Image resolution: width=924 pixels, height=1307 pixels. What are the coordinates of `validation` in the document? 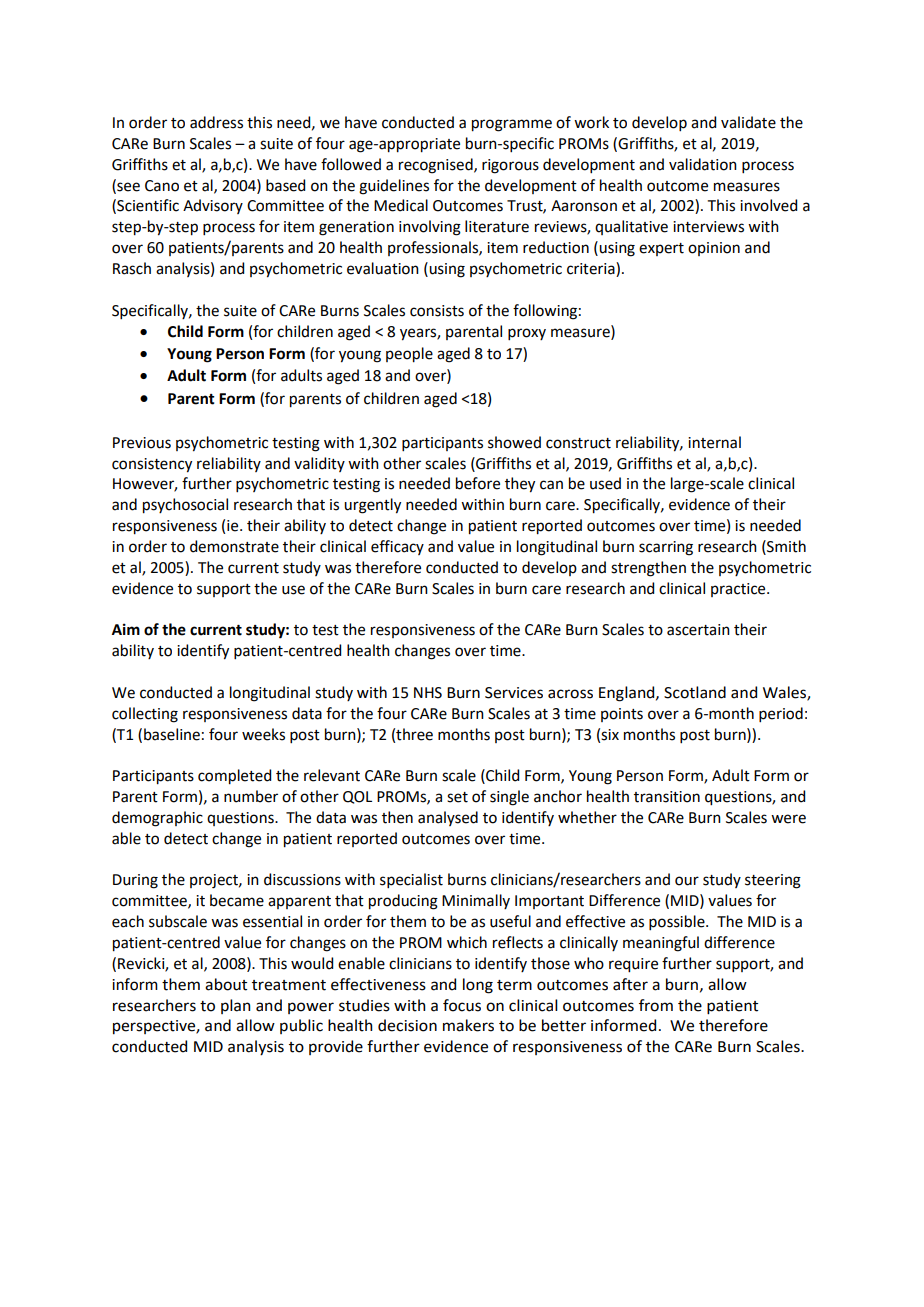 It's located at (703, 164).
